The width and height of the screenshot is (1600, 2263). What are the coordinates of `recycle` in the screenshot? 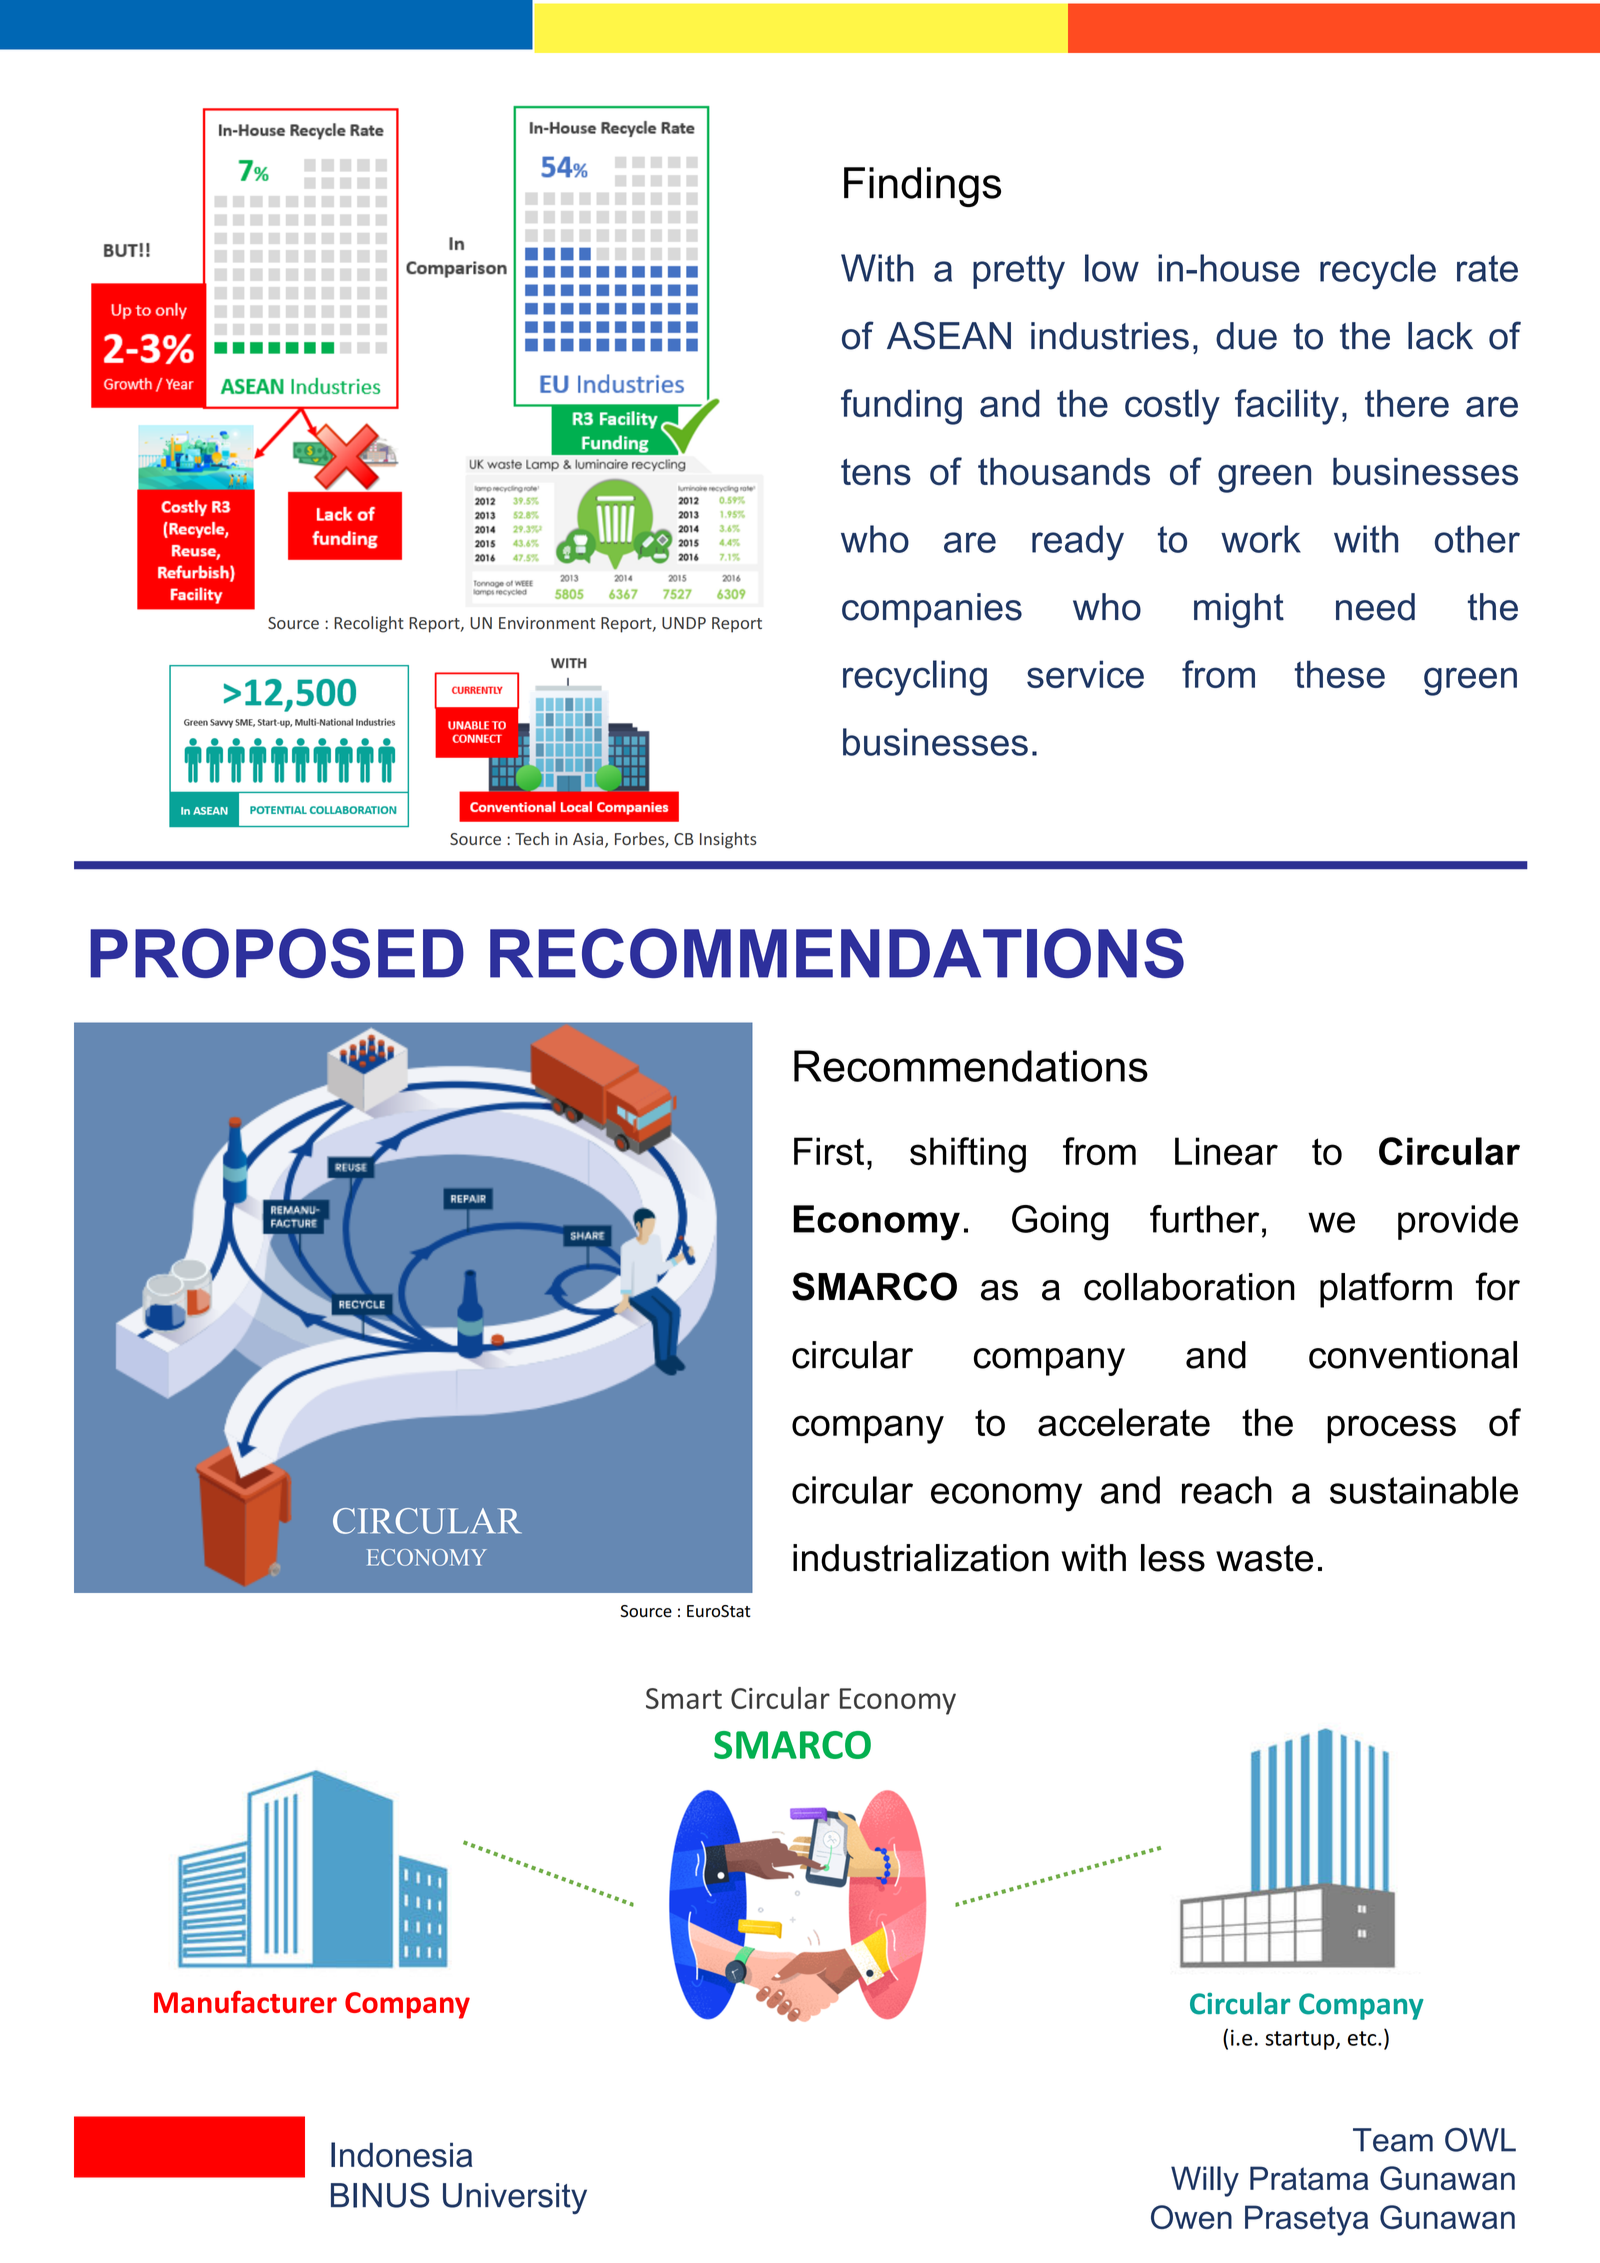 It's located at (1378, 272).
